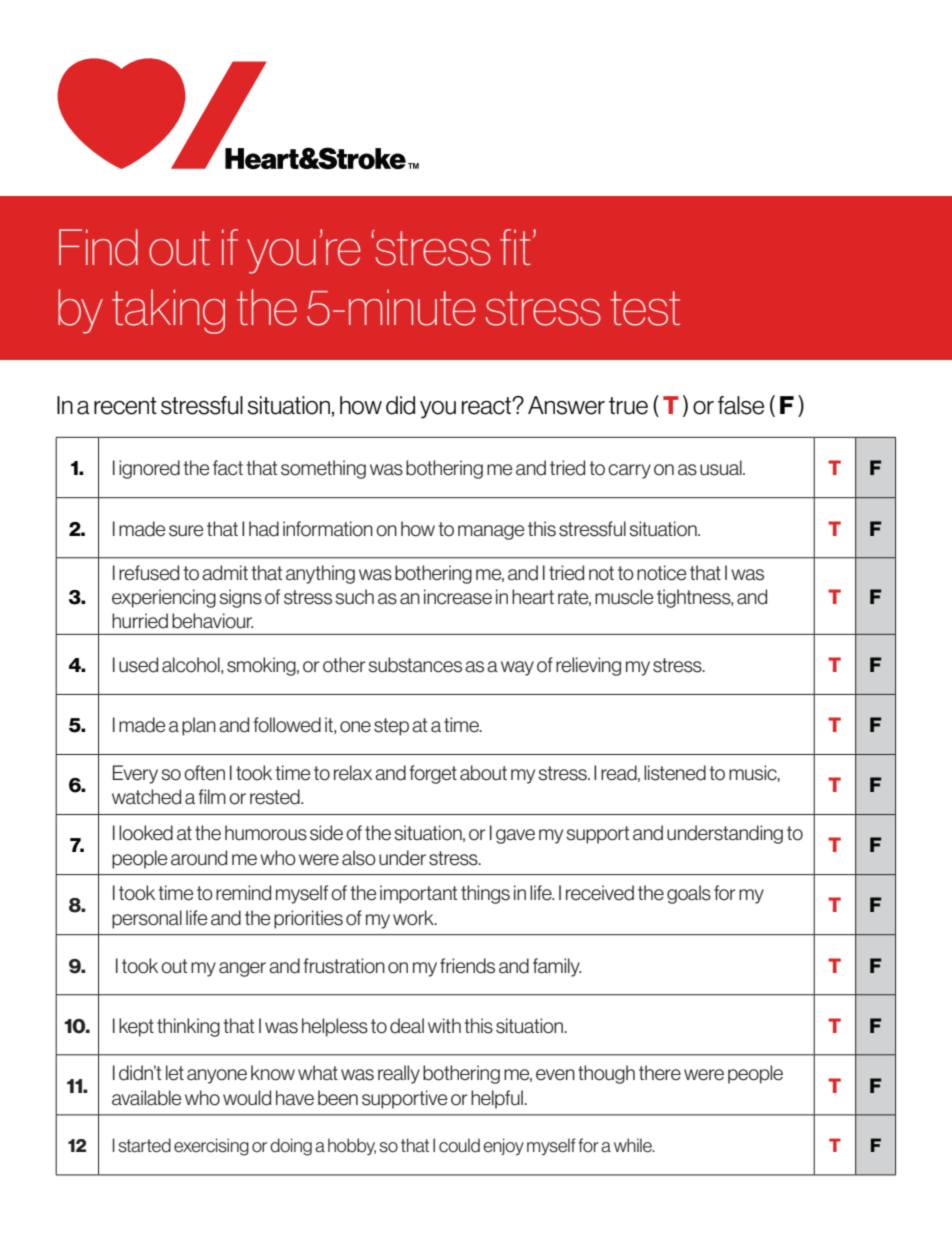 The height and width of the screenshot is (1233, 952). I want to click on taking, so click(168, 311).
